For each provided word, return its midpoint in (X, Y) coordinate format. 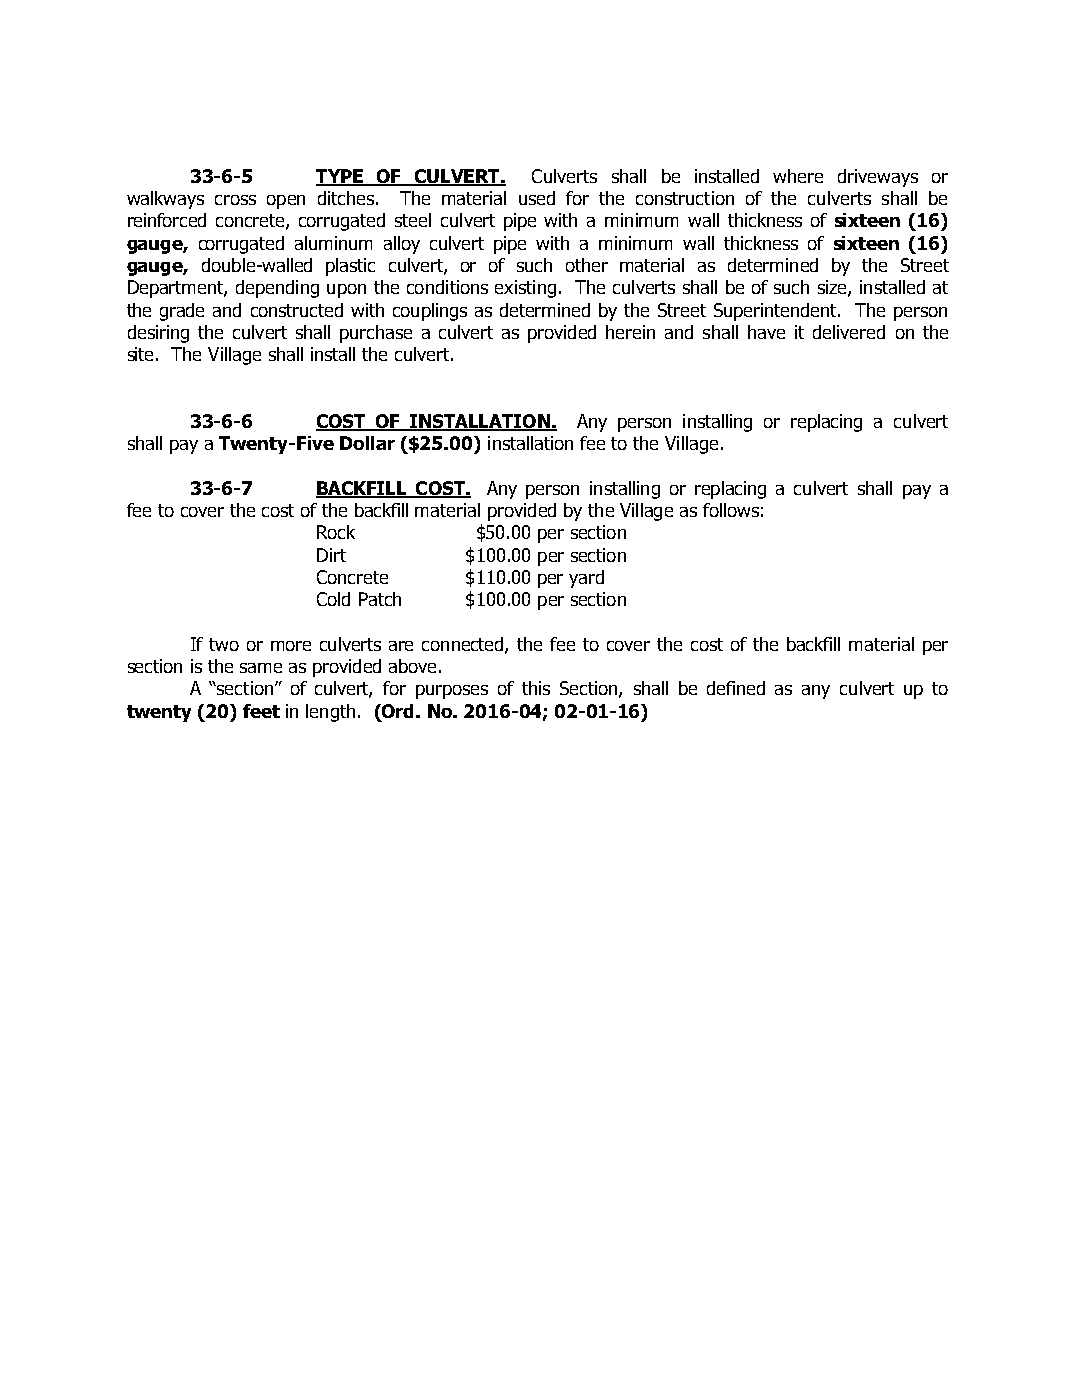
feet (261, 711)
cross (235, 200)
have (766, 332)
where (798, 176)
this (536, 688)
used (537, 198)
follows (731, 510)
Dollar (367, 443)
